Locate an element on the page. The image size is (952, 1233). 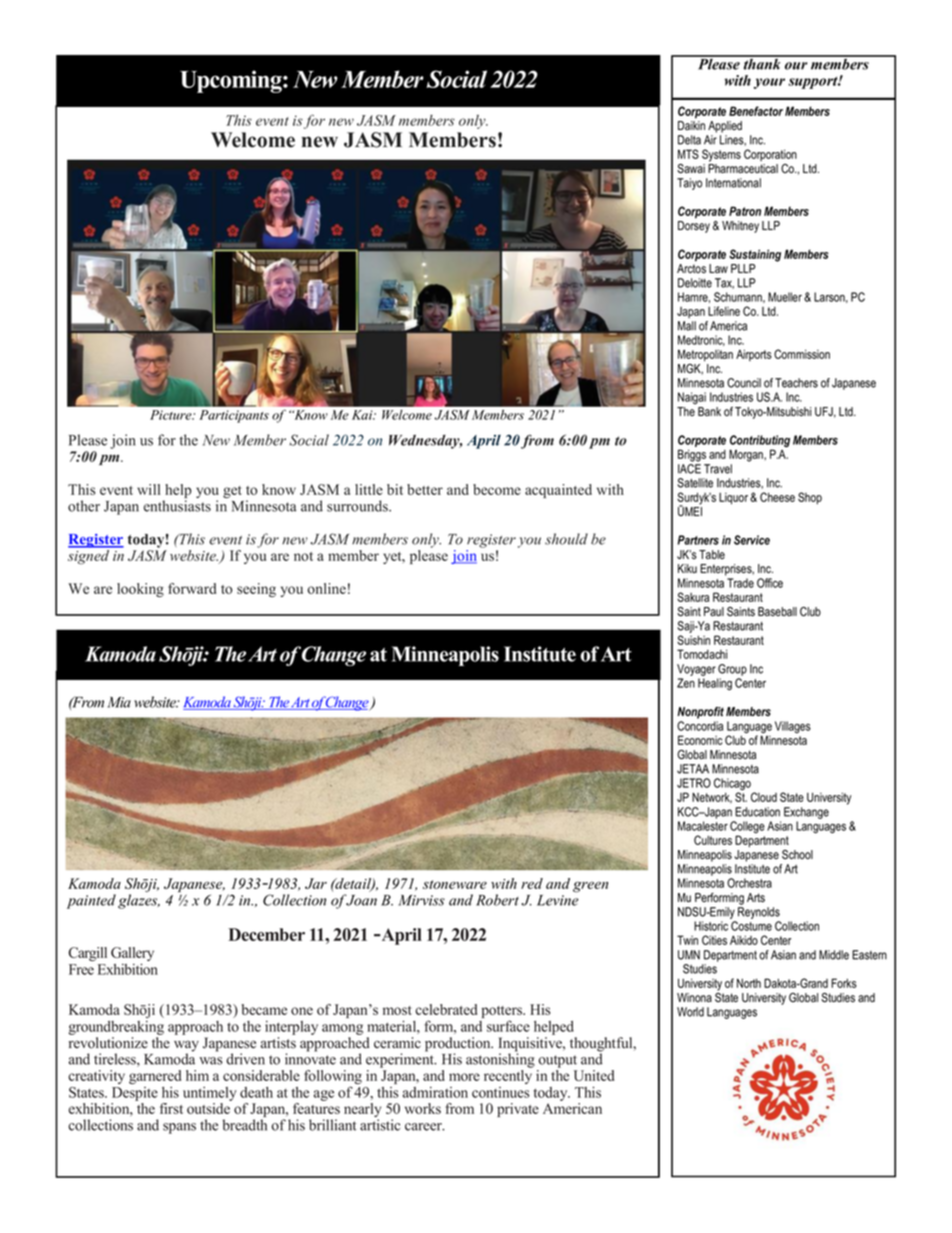
Participants is located at coordinates (234, 416).
